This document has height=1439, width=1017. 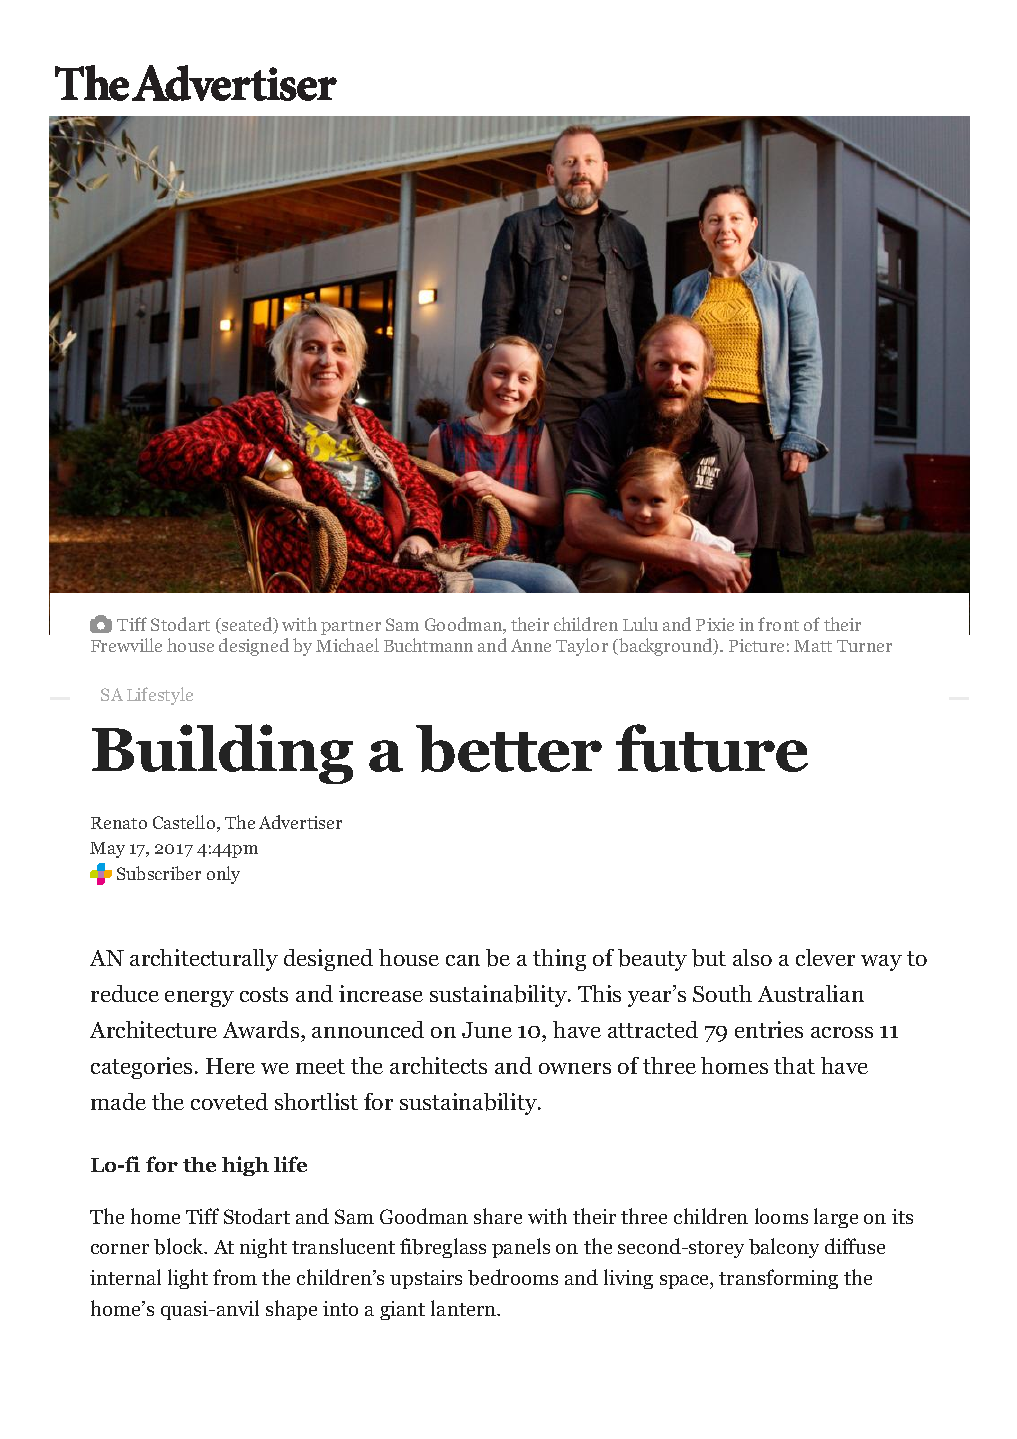 I want to click on seated, so click(x=247, y=625).
